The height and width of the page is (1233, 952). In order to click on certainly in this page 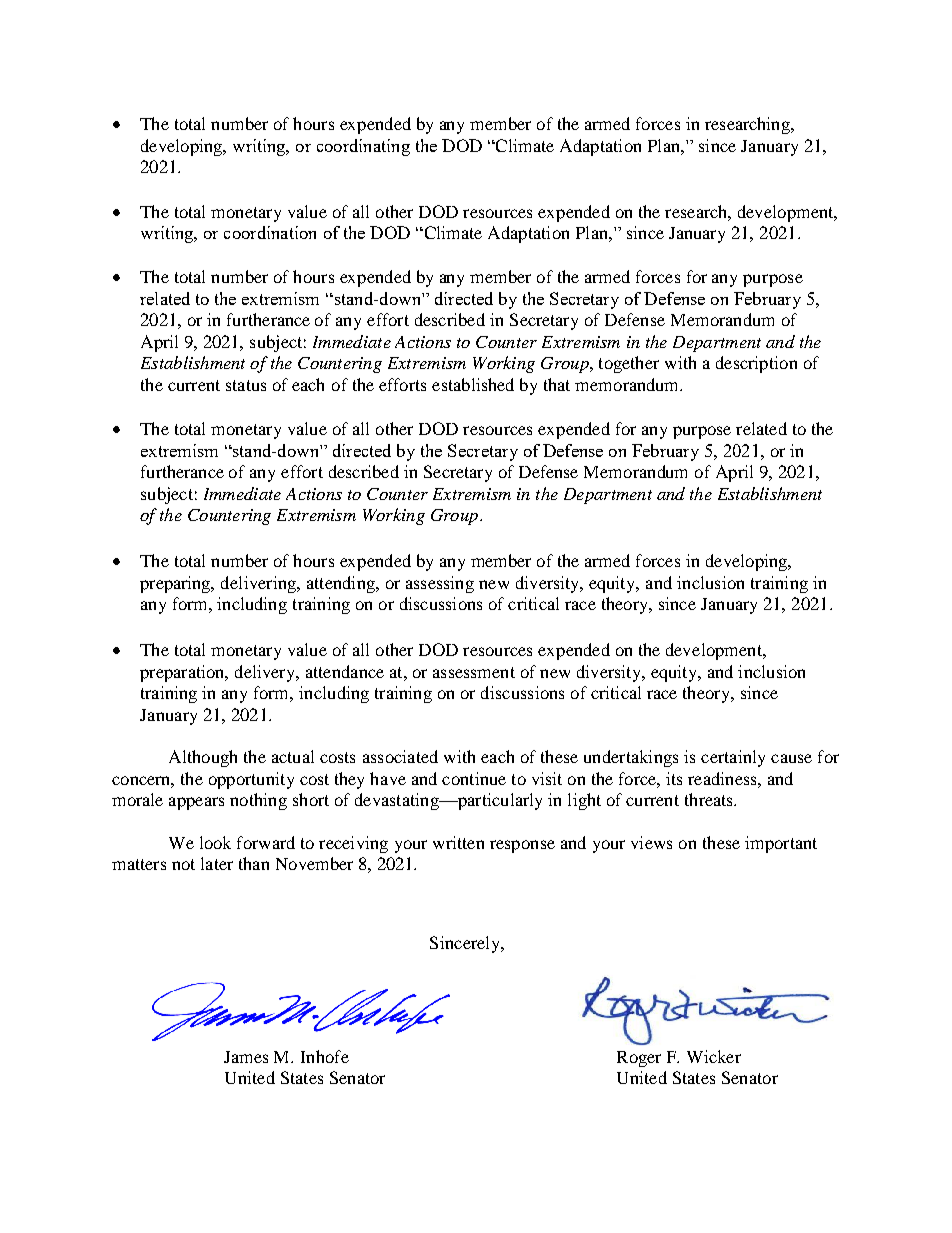, I will do `click(733, 758)`.
